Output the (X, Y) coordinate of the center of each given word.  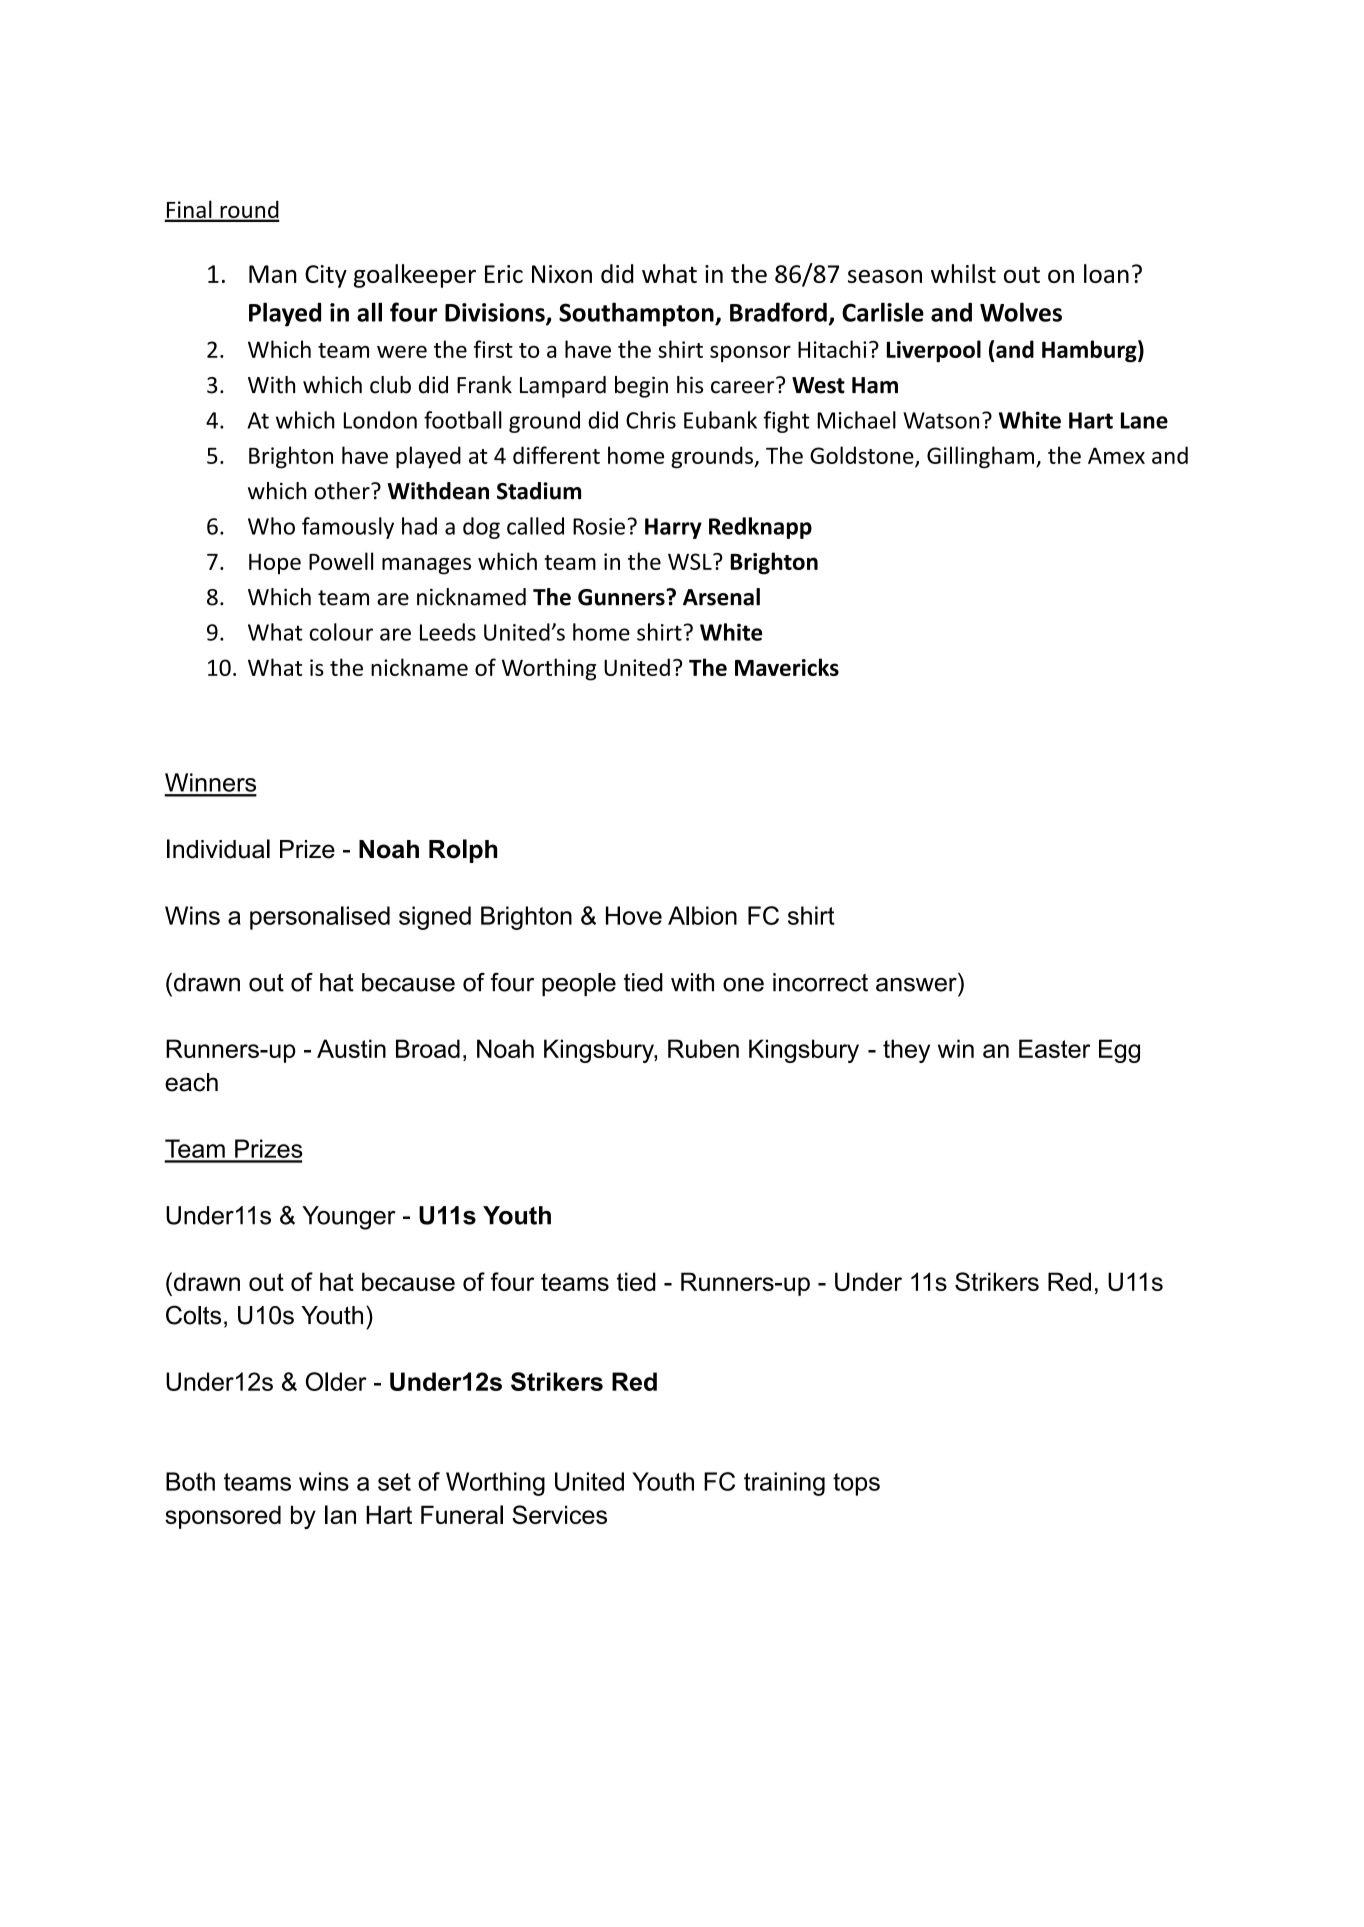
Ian (340, 1514)
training (784, 1484)
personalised (320, 918)
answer (916, 985)
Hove (634, 915)
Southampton (637, 314)
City (326, 276)
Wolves (1021, 312)
